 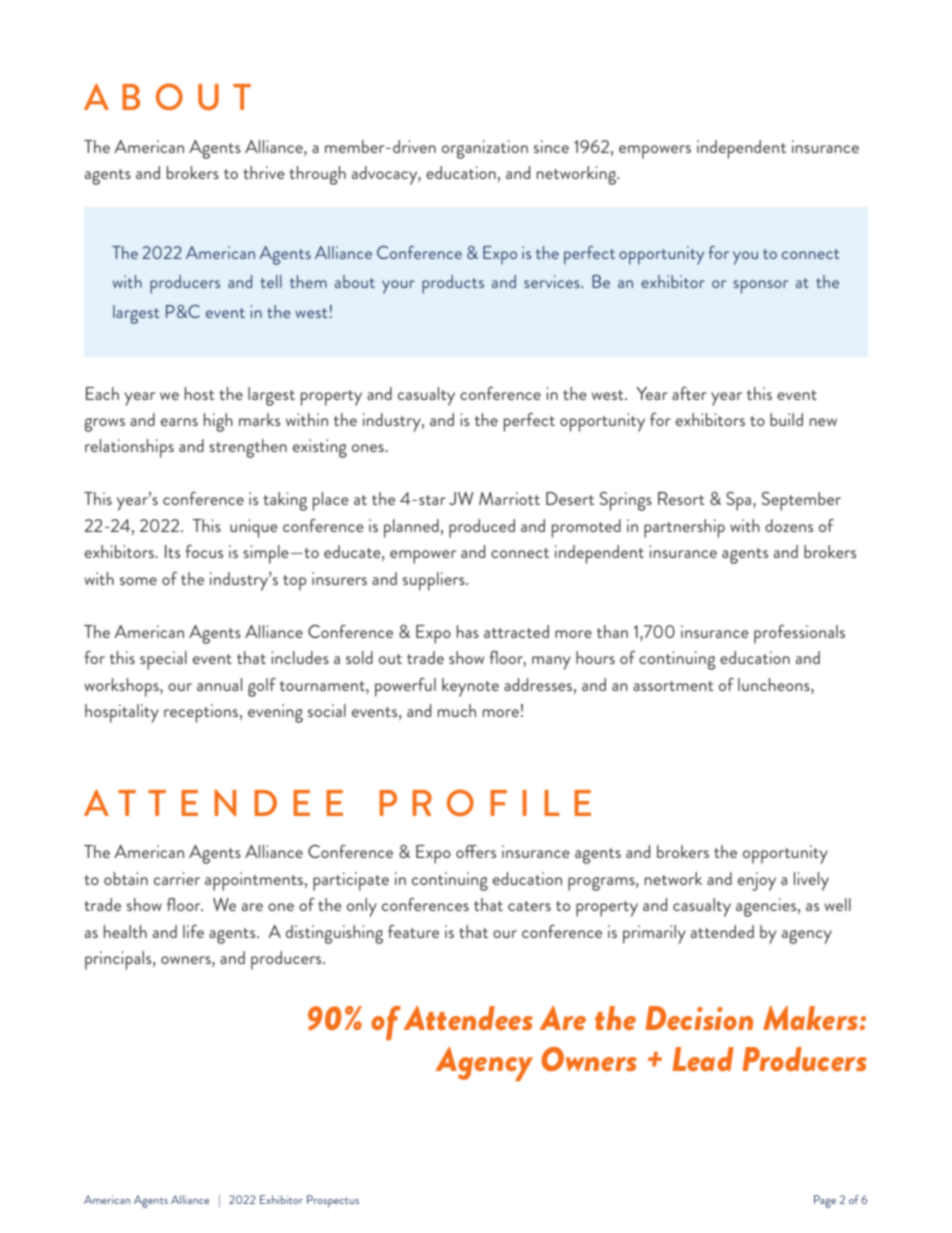 What do you see at coordinates (333, 1201) in the screenshot?
I see `Prospectus` at bounding box center [333, 1201].
